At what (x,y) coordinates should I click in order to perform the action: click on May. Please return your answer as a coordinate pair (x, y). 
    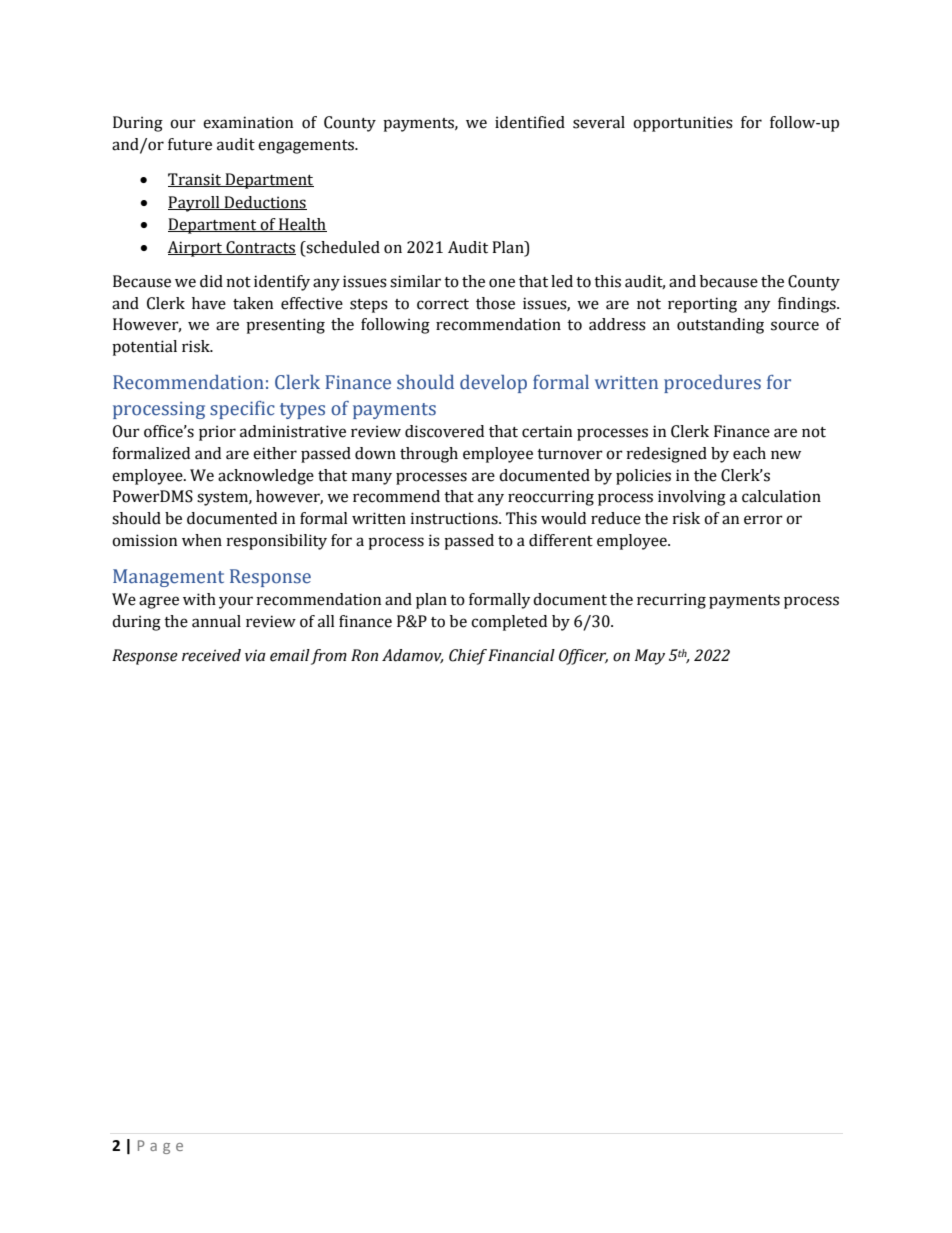
    Looking at the image, I should click on (650, 657).
